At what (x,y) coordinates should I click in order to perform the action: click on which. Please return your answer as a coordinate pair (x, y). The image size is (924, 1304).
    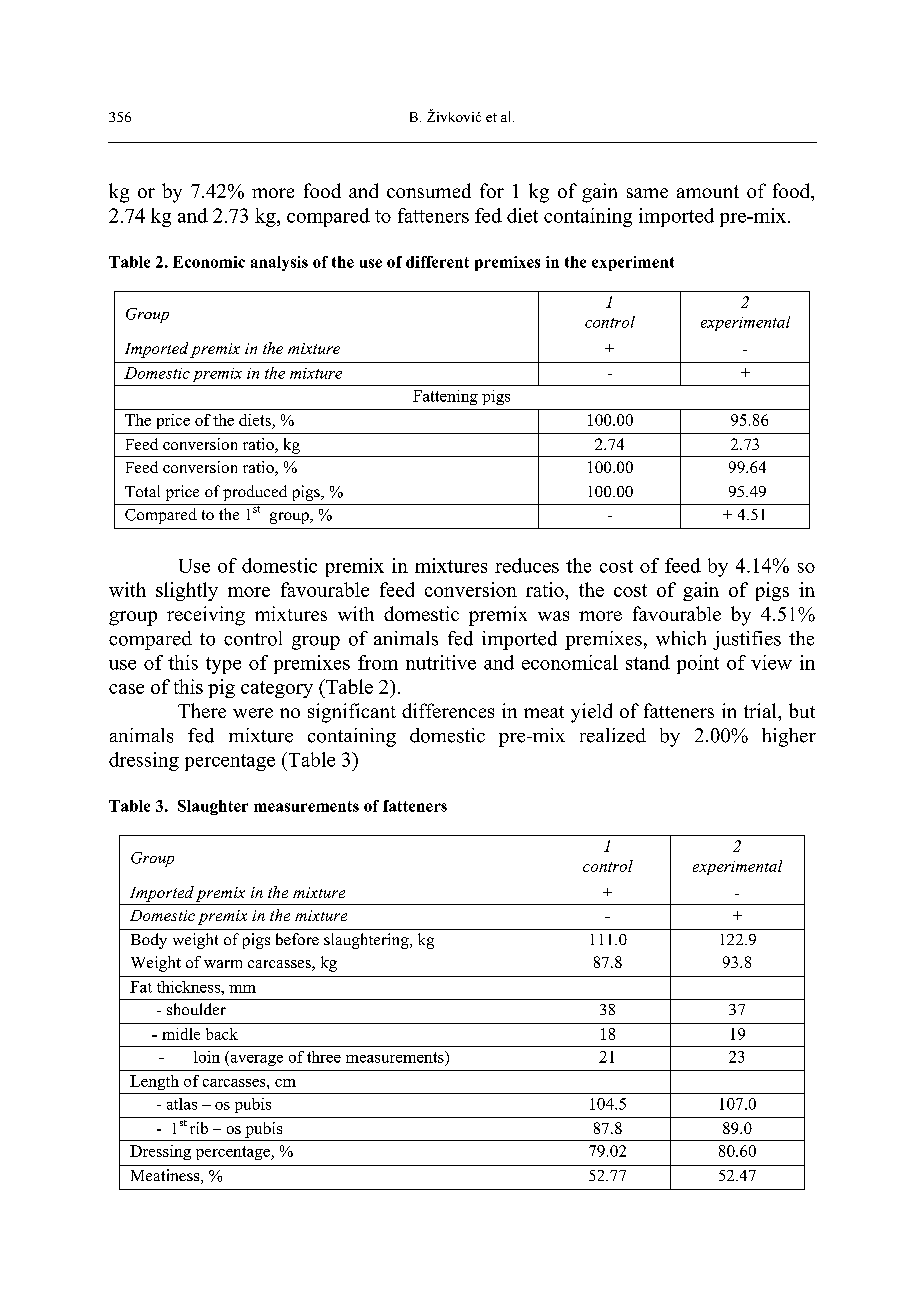
    Looking at the image, I should click on (681, 638).
